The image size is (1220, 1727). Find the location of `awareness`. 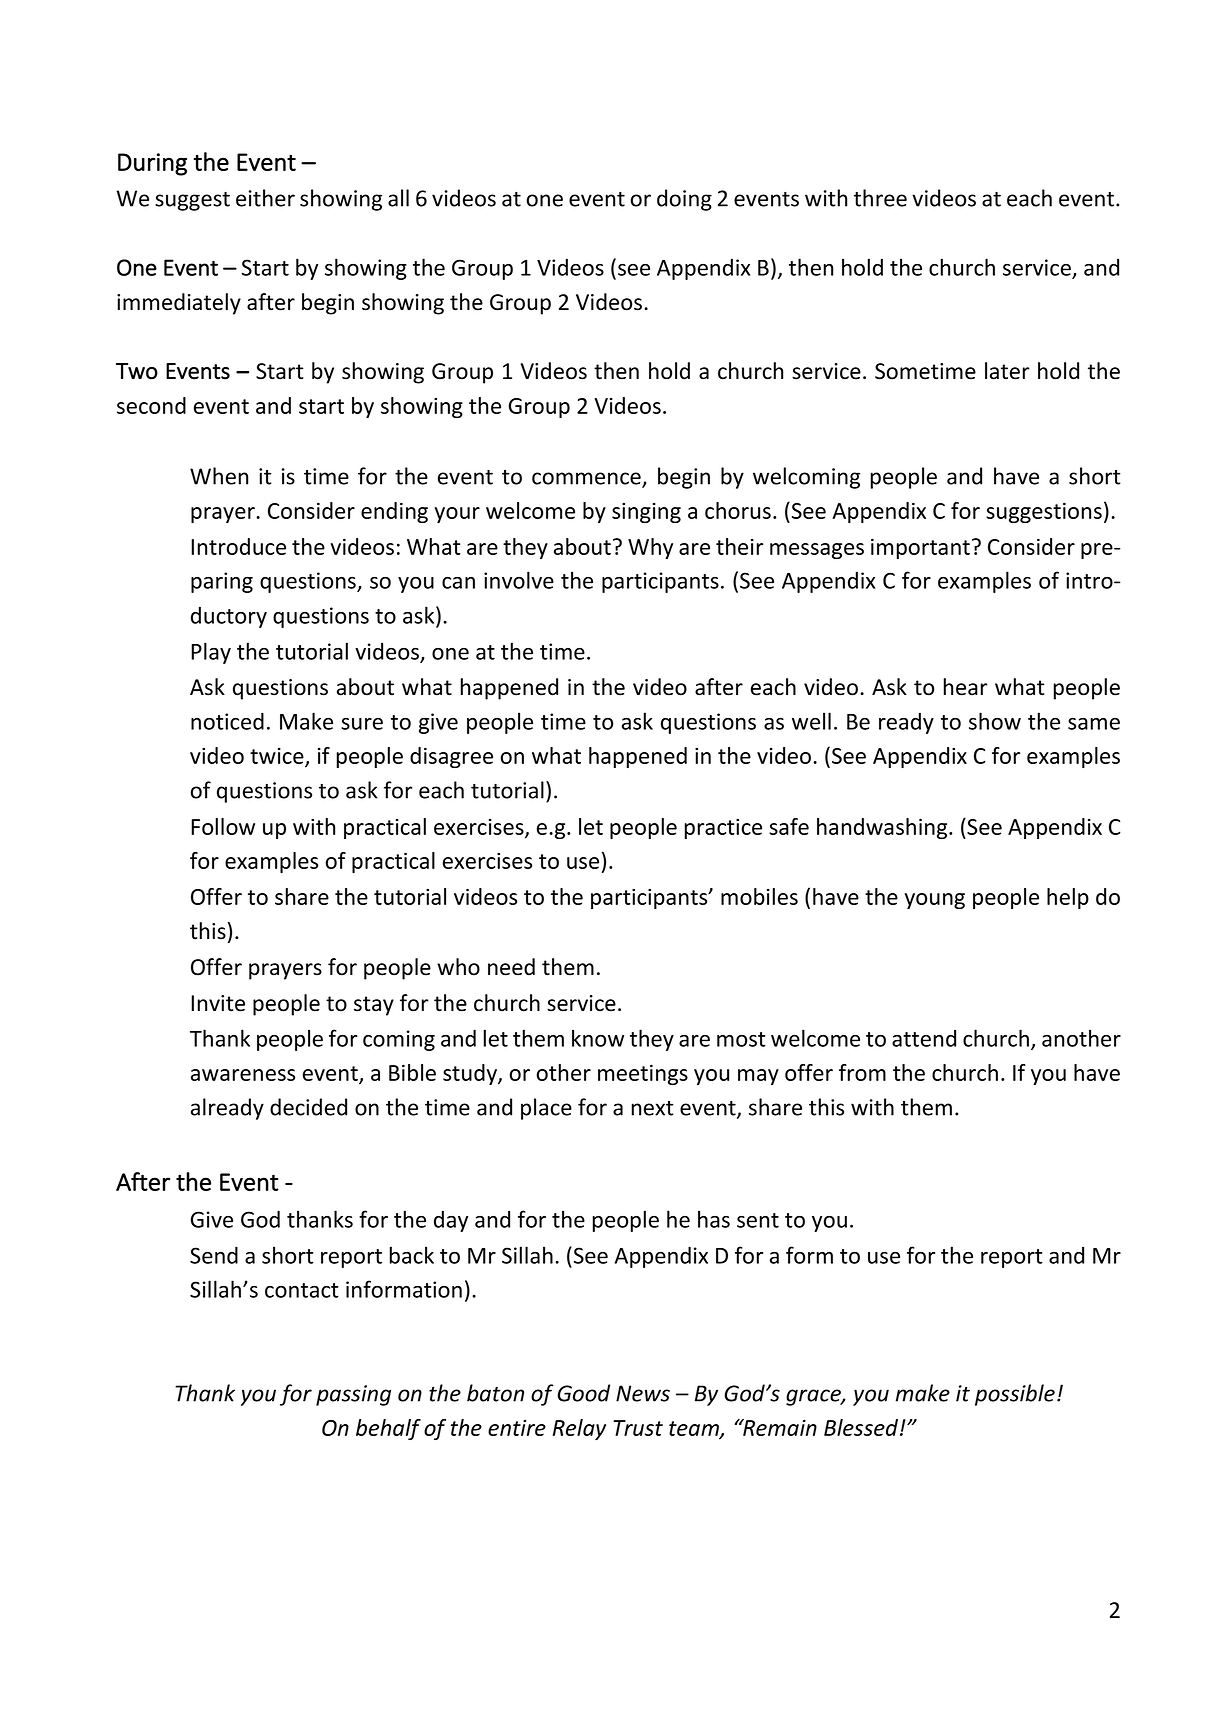

awareness is located at coordinates (243, 1075).
